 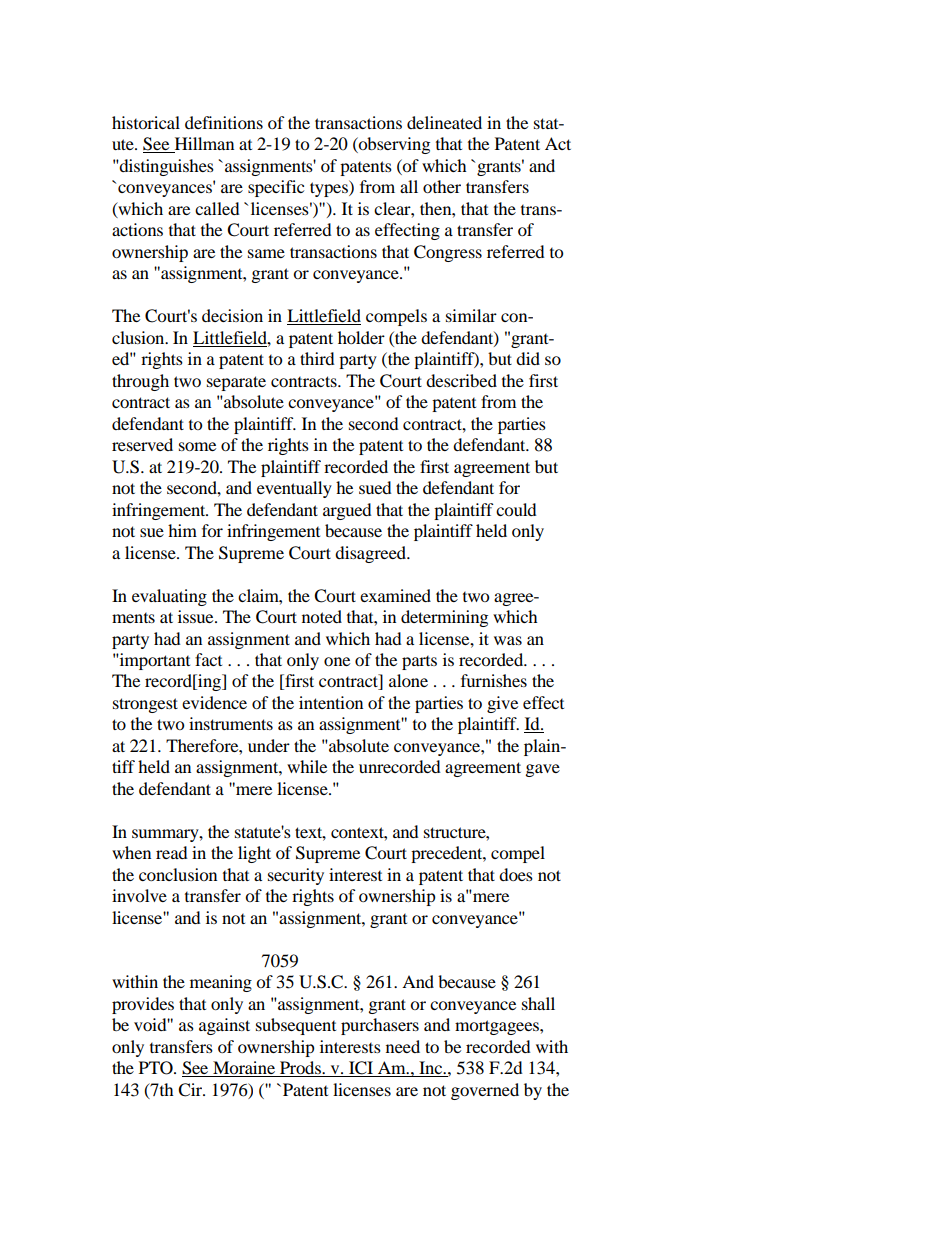 I want to click on read, so click(x=172, y=852).
